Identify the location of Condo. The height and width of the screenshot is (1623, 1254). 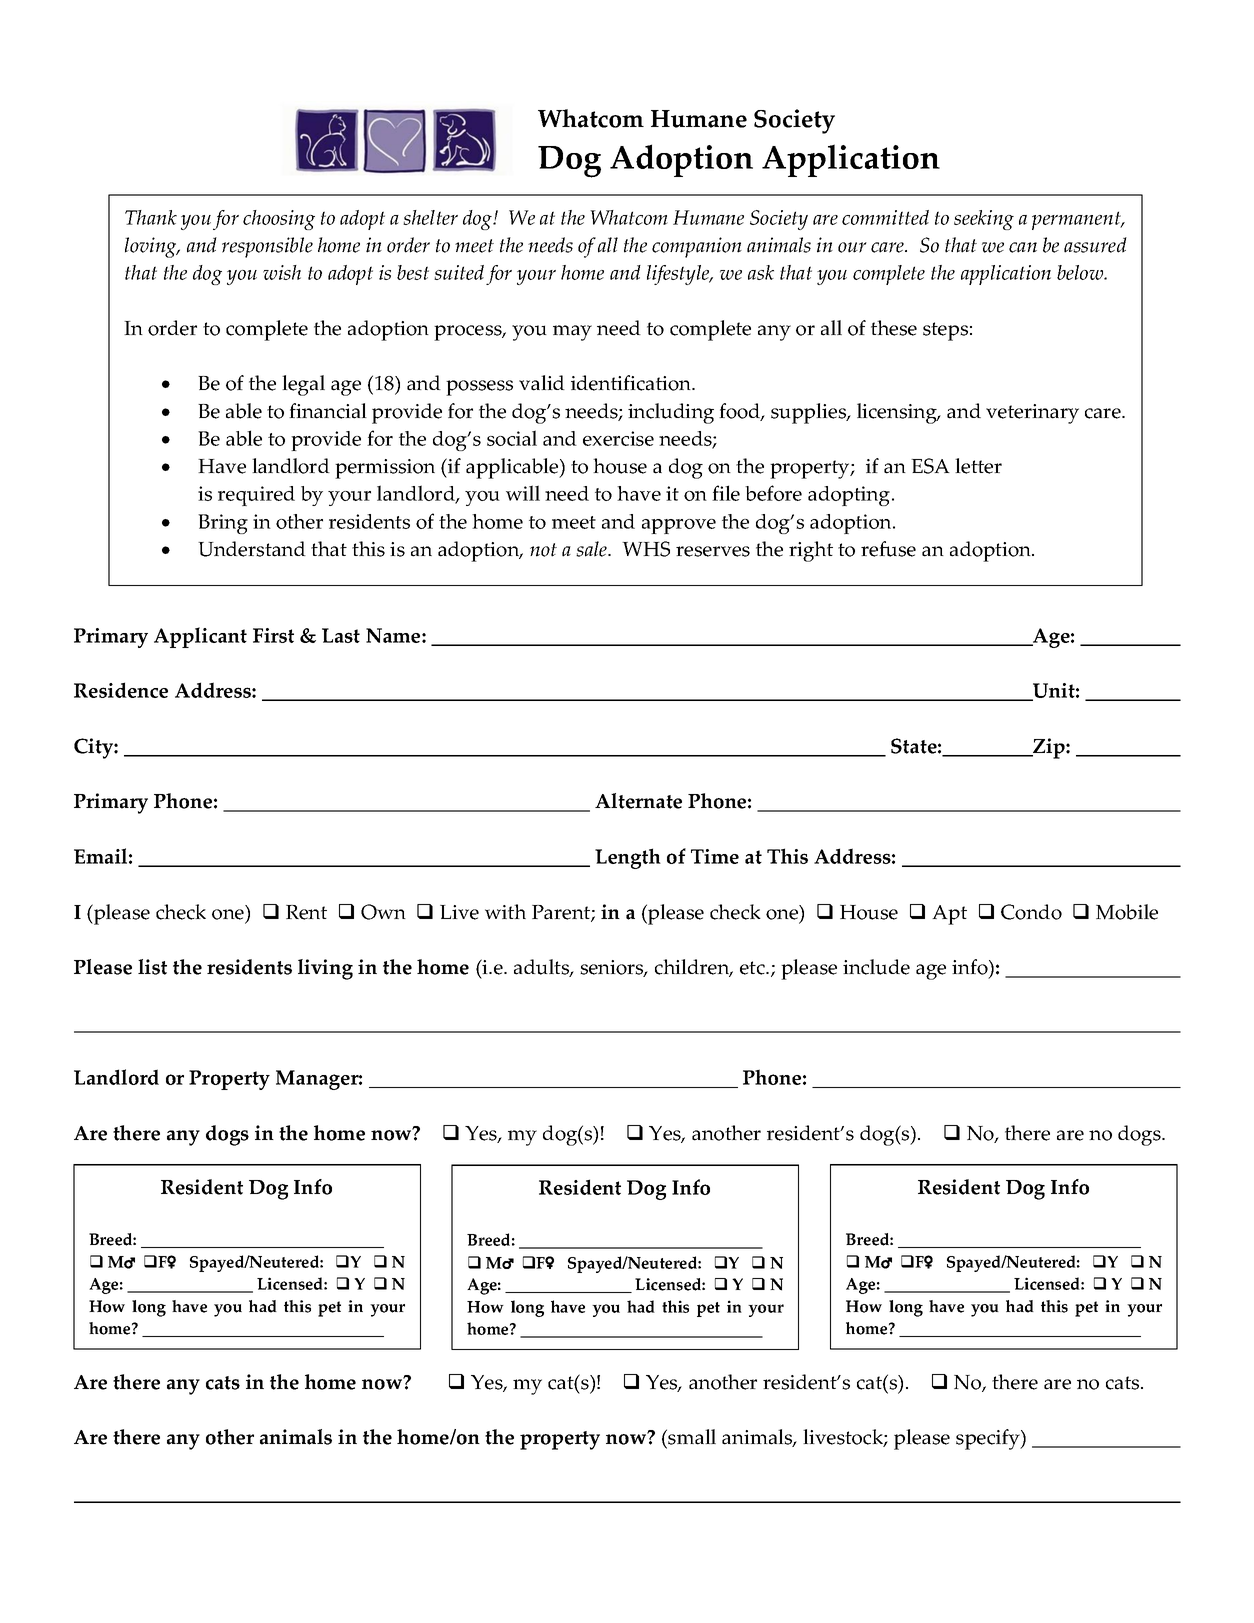
(1031, 912).
